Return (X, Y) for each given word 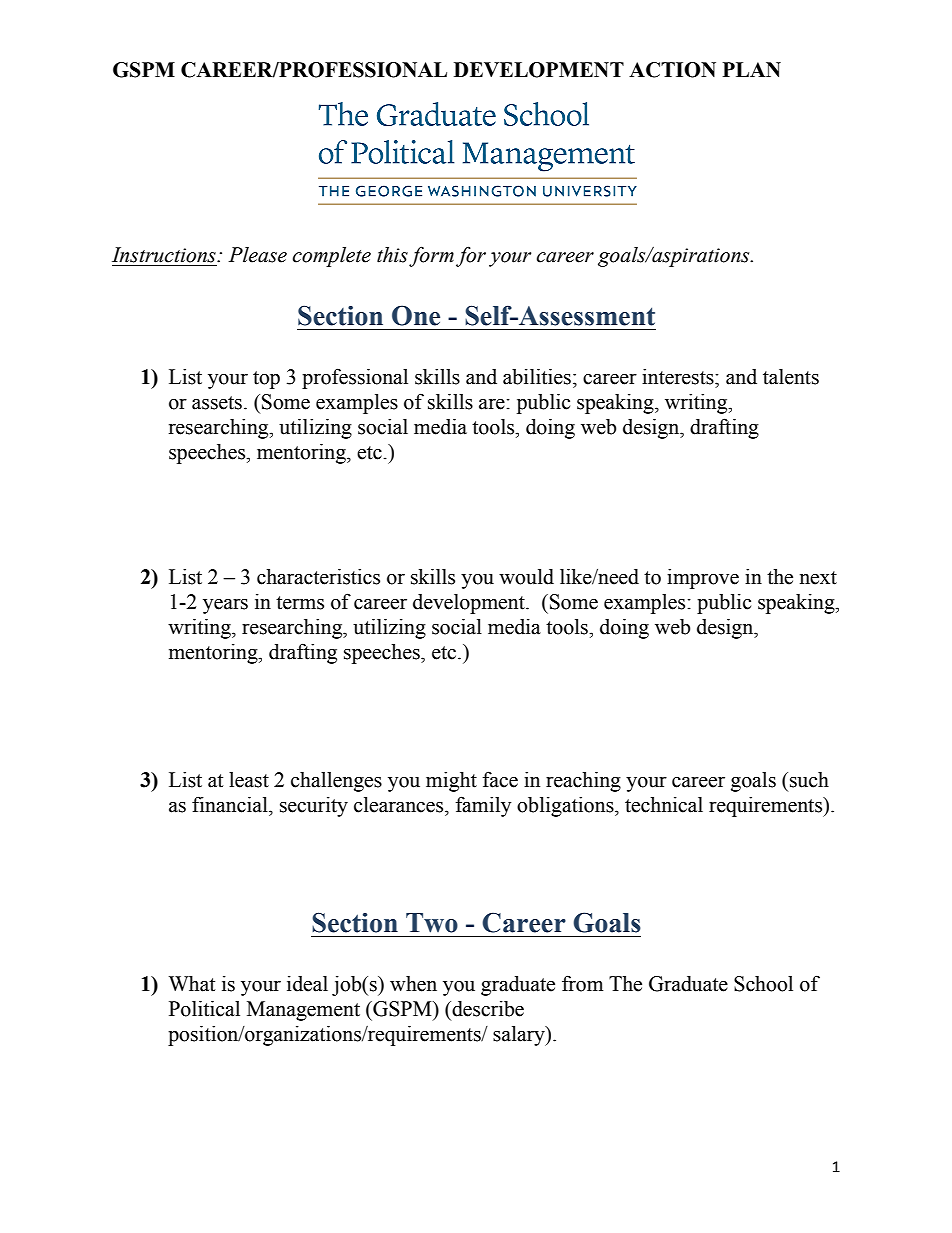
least (249, 780)
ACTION (672, 70)
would (526, 577)
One (416, 315)
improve (703, 579)
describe (487, 1009)
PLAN (752, 69)
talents (791, 377)
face (500, 779)
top (266, 380)
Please (258, 255)
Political (204, 1009)
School (763, 984)
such (809, 780)
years (225, 606)
